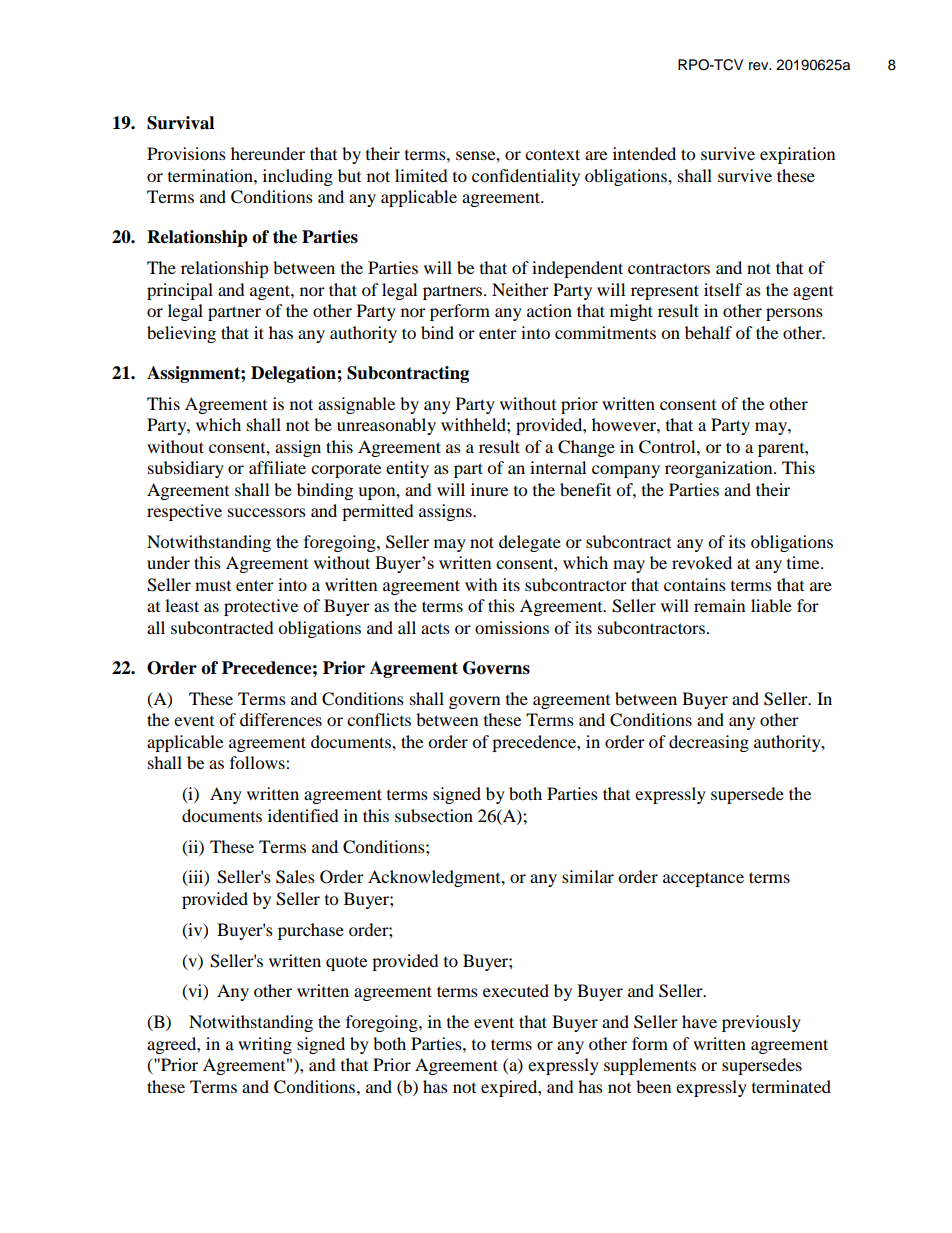 The image size is (952, 1233). What do you see at coordinates (434, 815) in the document?
I see `subsection` at bounding box center [434, 815].
